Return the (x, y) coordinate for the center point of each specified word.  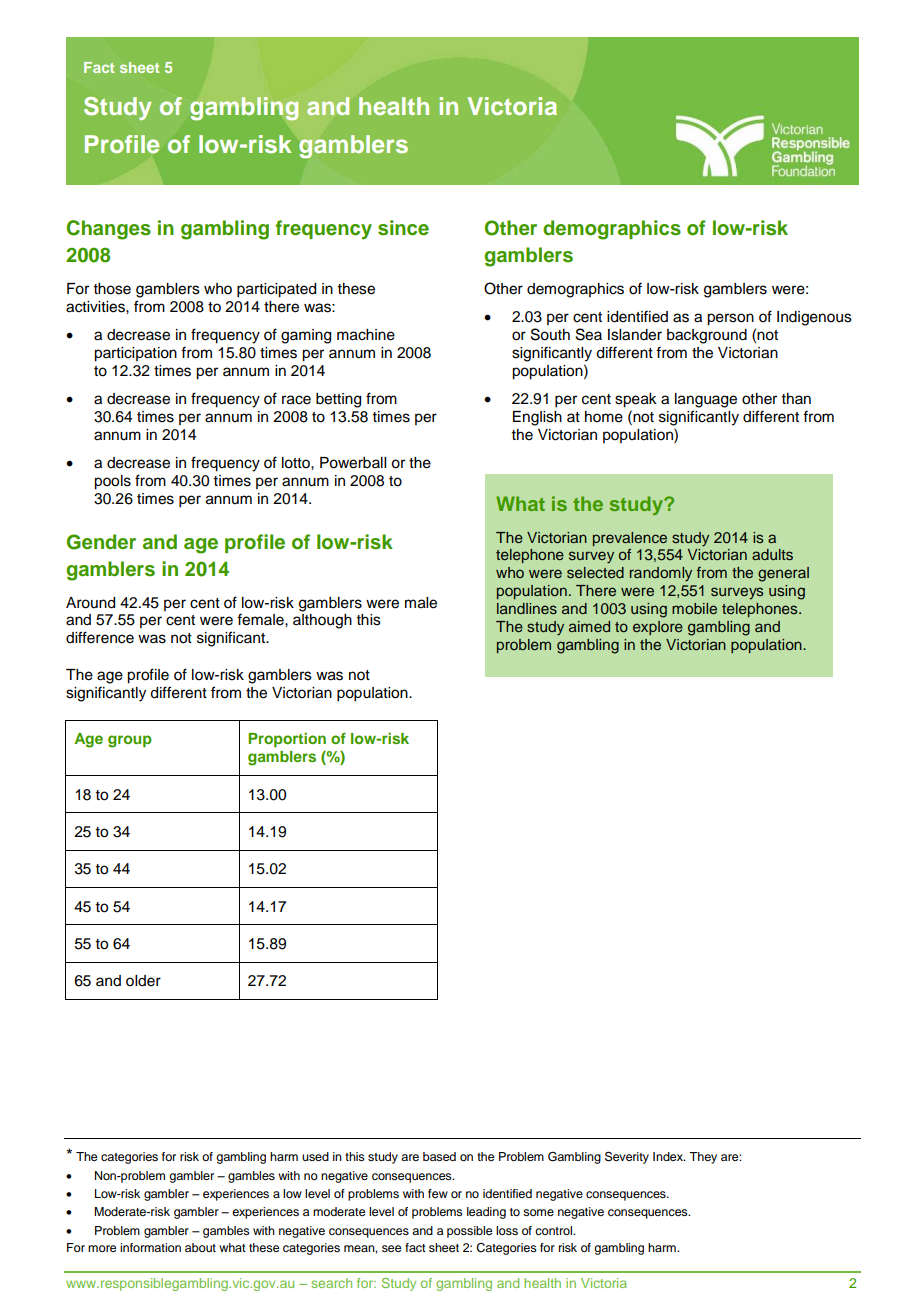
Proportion (287, 740)
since (403, 228)
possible (469, 1232)
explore (658, 628)
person (730, 319)
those (112, 289)
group (130, 741)
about (200, 1247)
